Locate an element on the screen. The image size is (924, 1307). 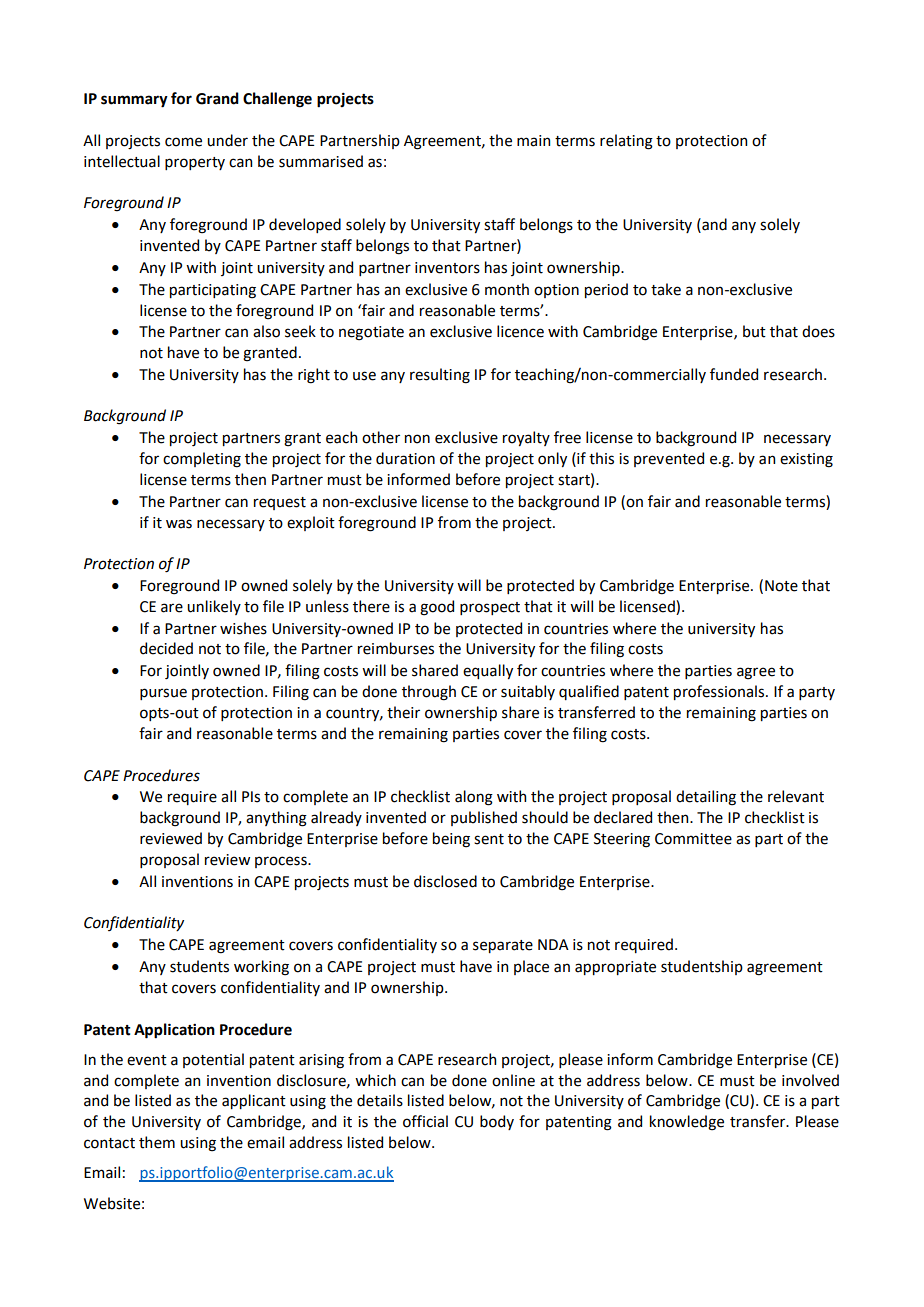
unlikely is located at coordinates (214, 607).
